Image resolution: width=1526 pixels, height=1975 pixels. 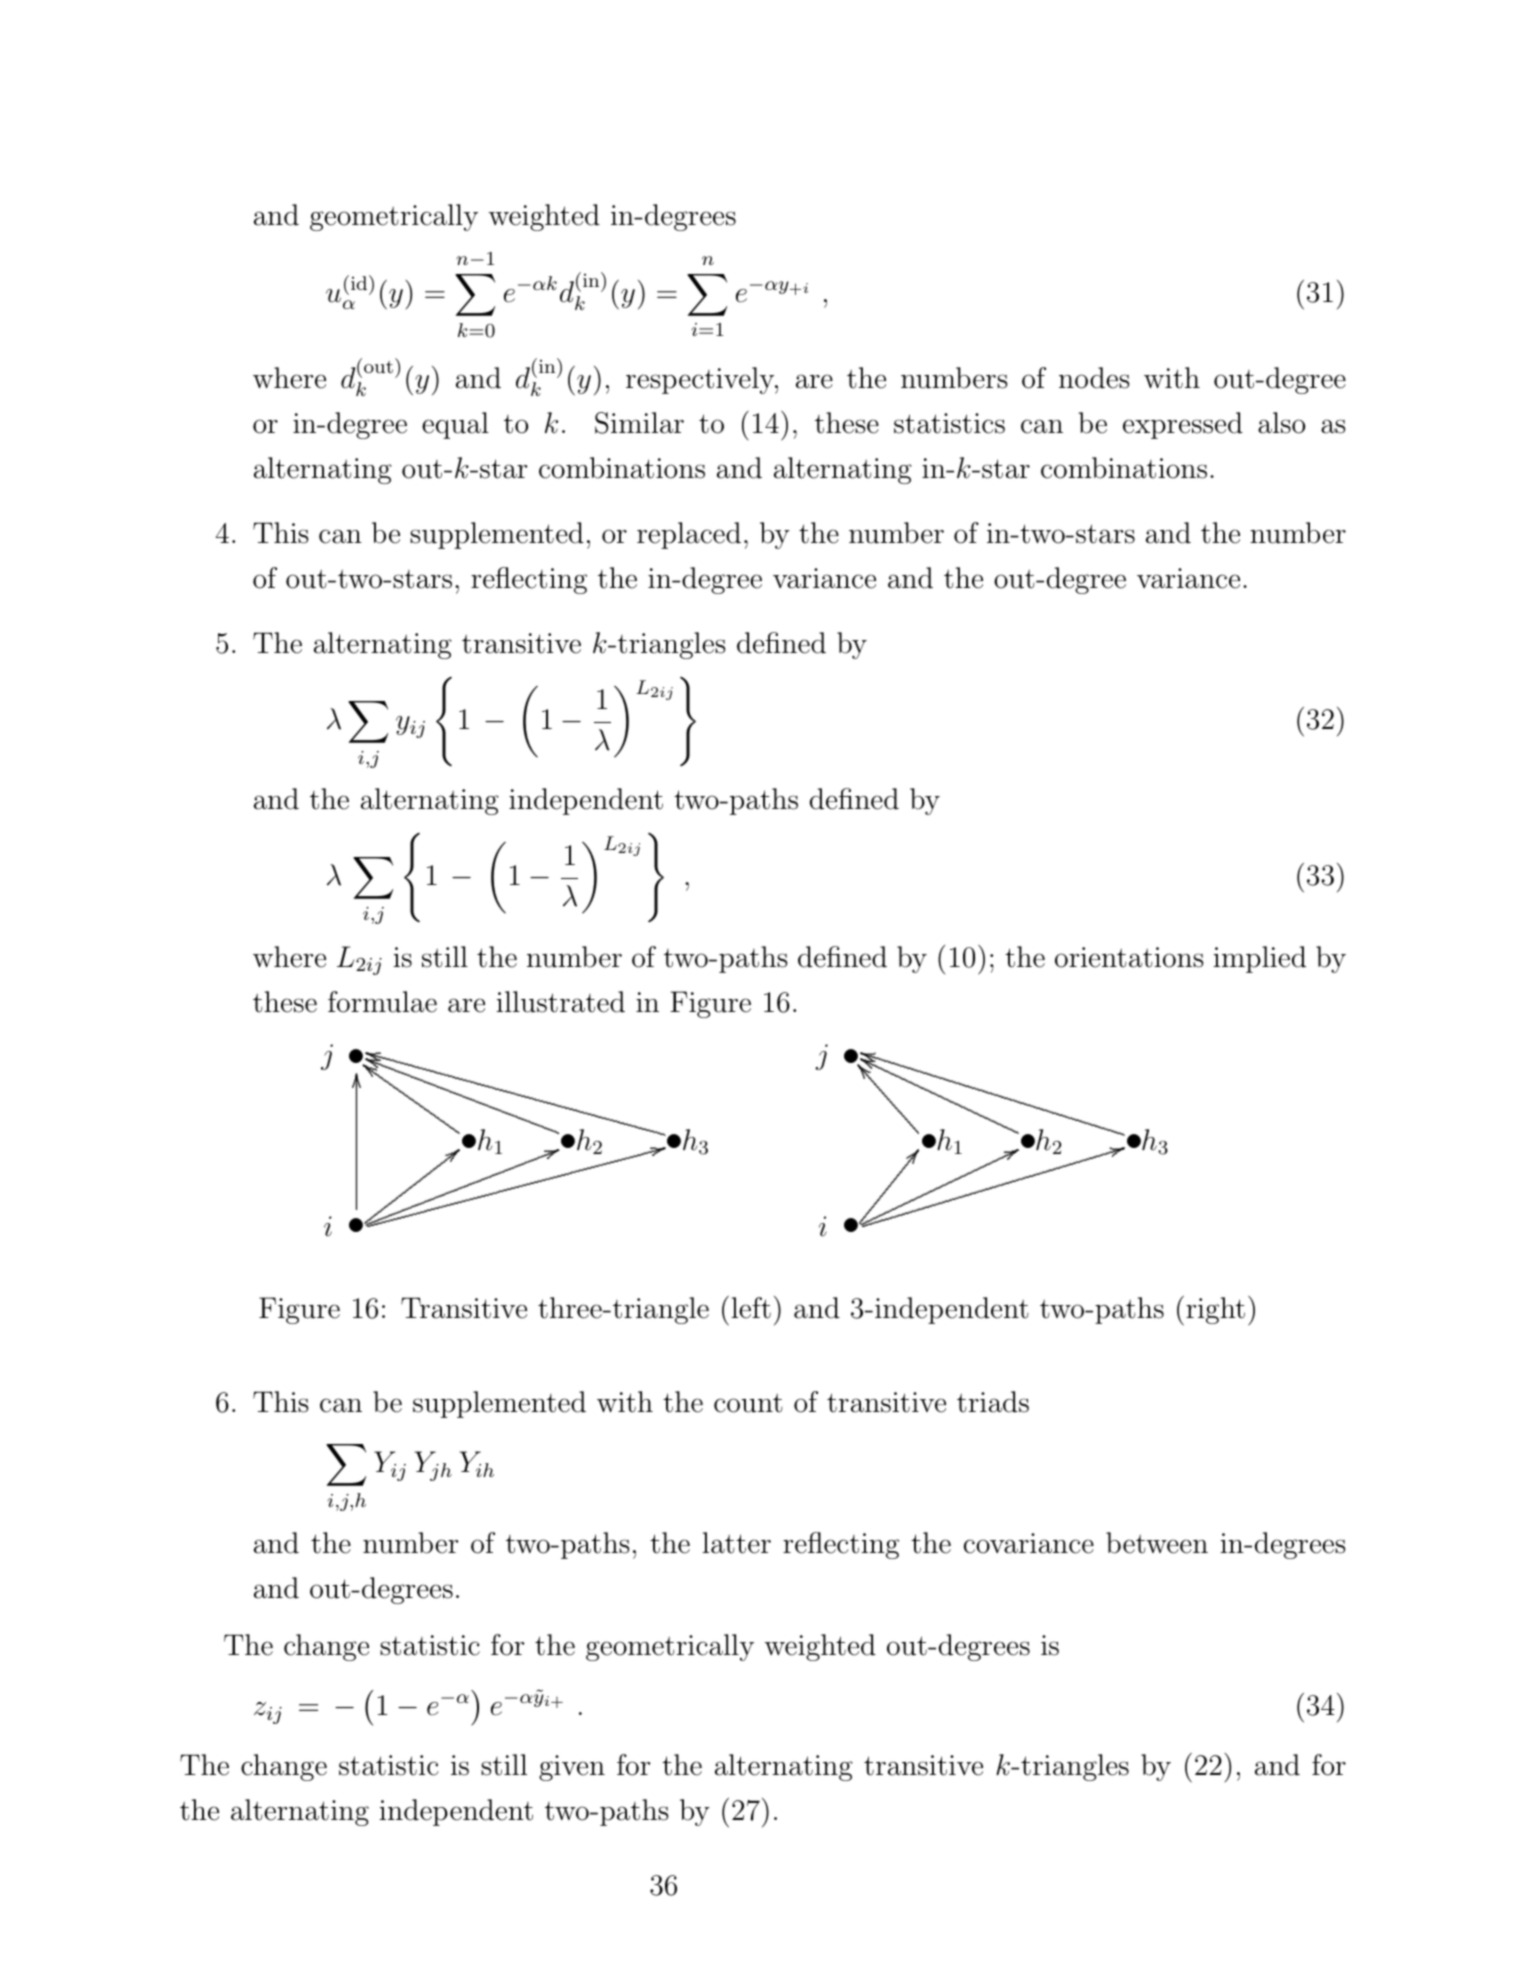 I want to click on orientations, so click(x=1129, y=957).
